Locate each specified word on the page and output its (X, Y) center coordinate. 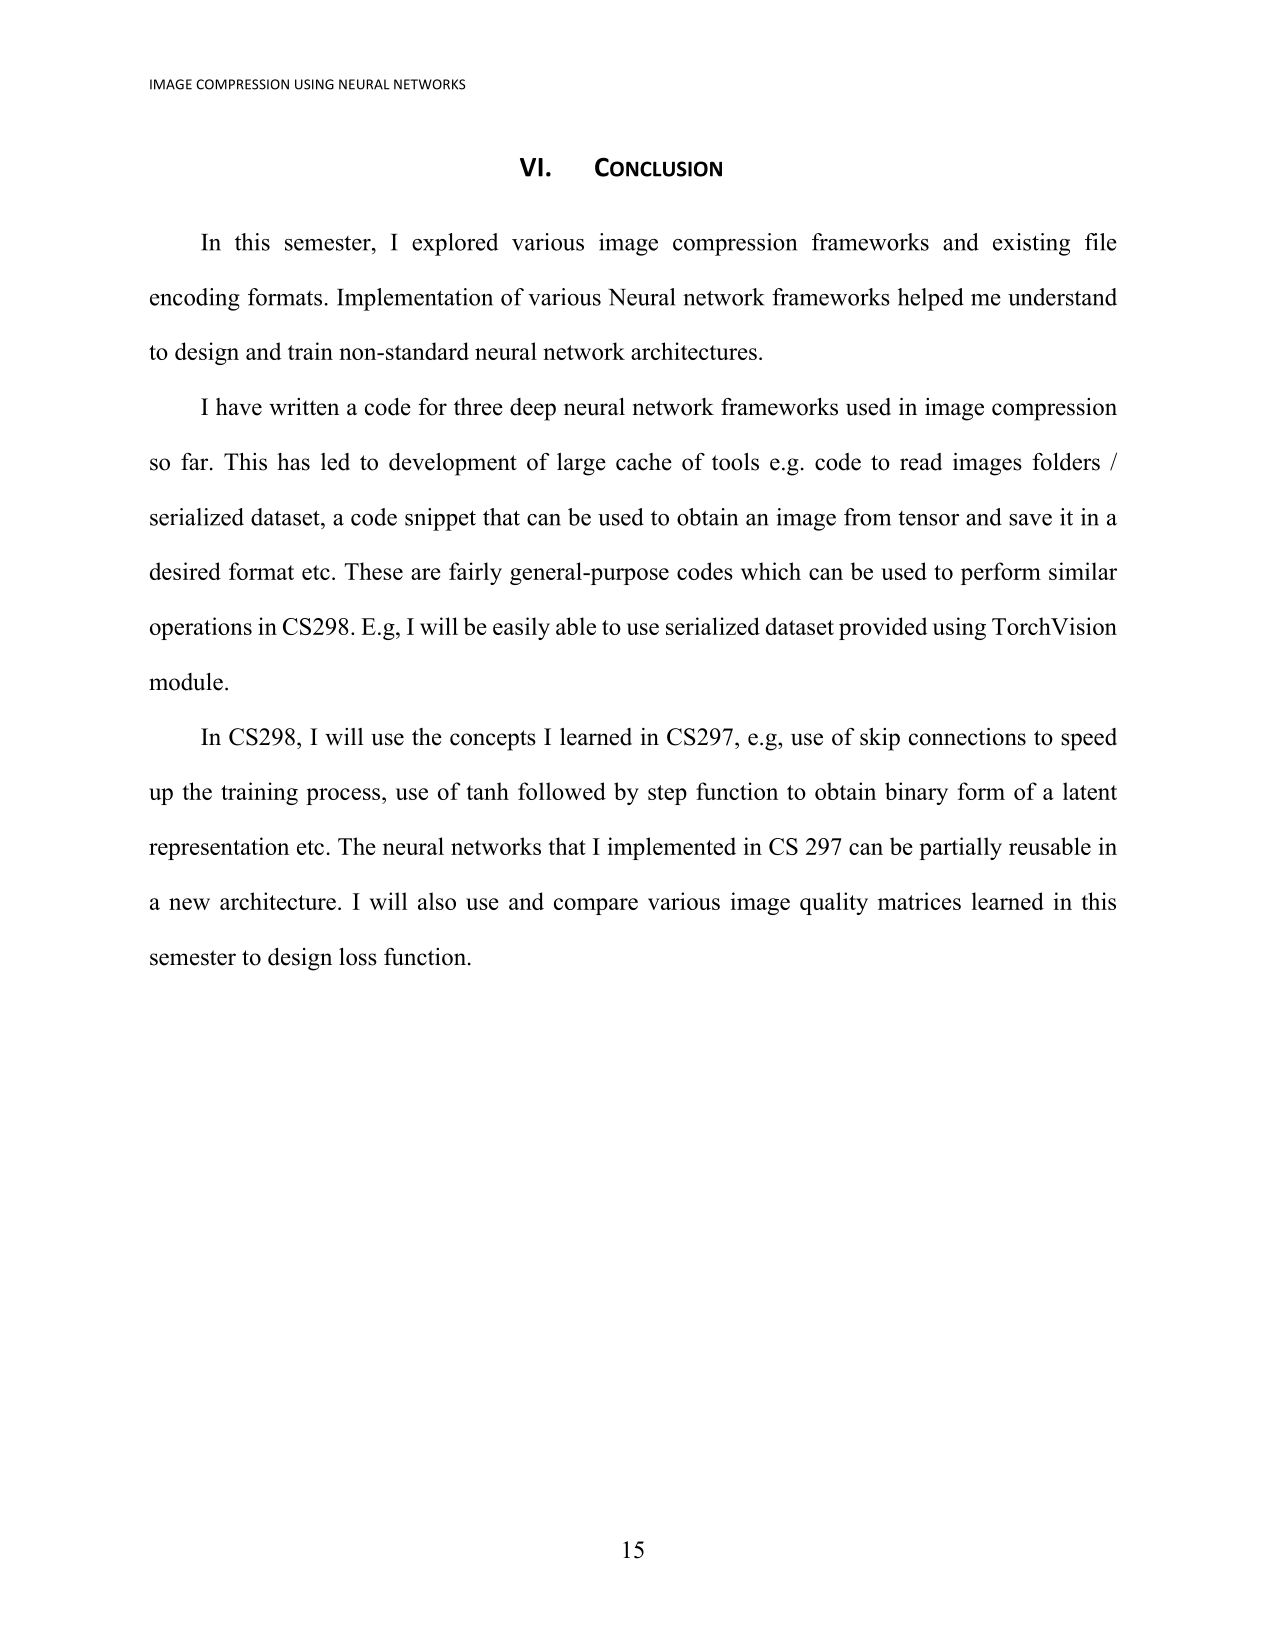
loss (358, 957)
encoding (195, 299)
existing (1031, 244)
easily (521, 628)
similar (1083, 571)
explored (455, 244)
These (373, 571)
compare (596, 906)
